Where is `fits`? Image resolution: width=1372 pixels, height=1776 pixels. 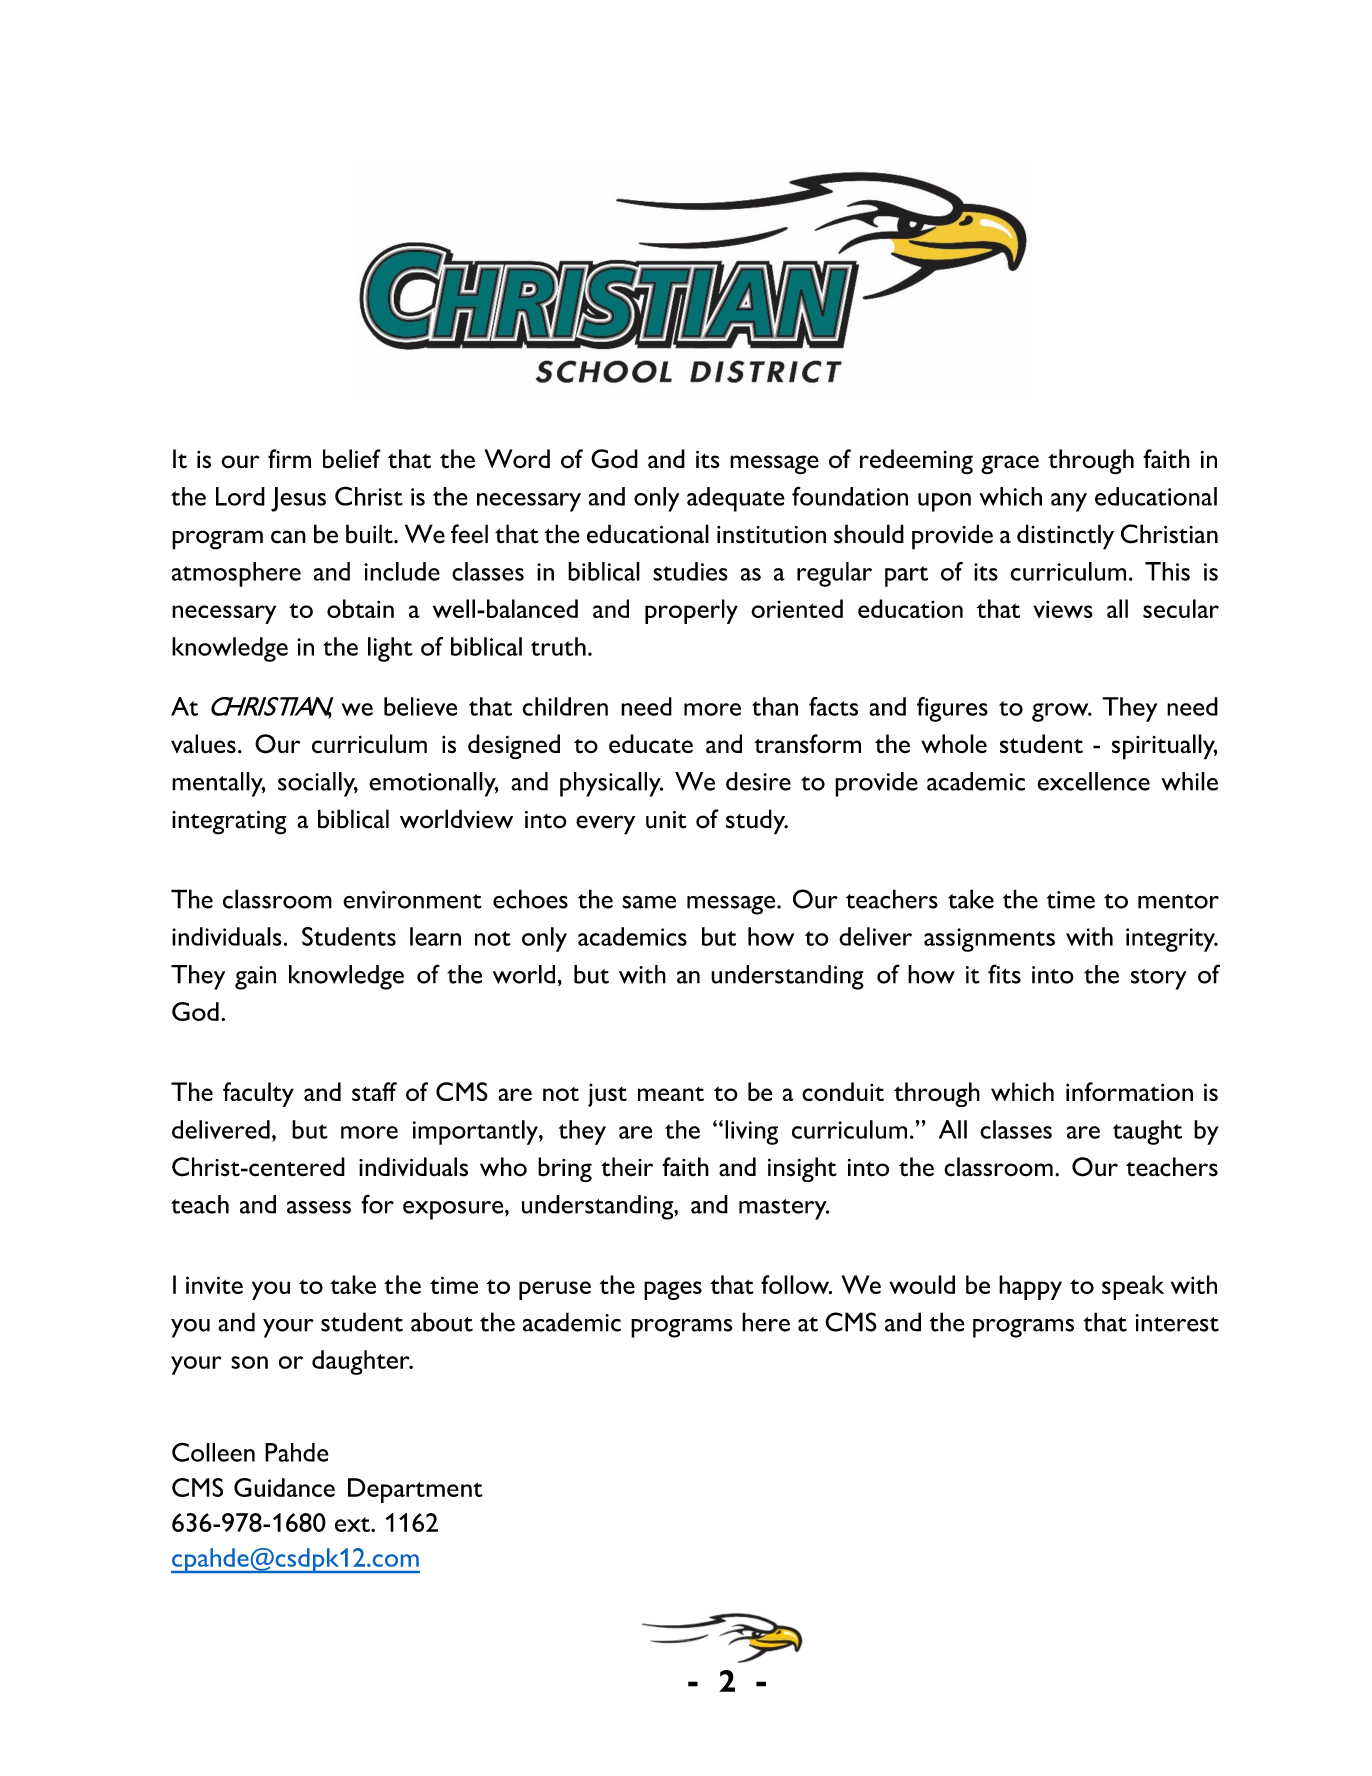
fits is located at coordinates (1004, 974).
